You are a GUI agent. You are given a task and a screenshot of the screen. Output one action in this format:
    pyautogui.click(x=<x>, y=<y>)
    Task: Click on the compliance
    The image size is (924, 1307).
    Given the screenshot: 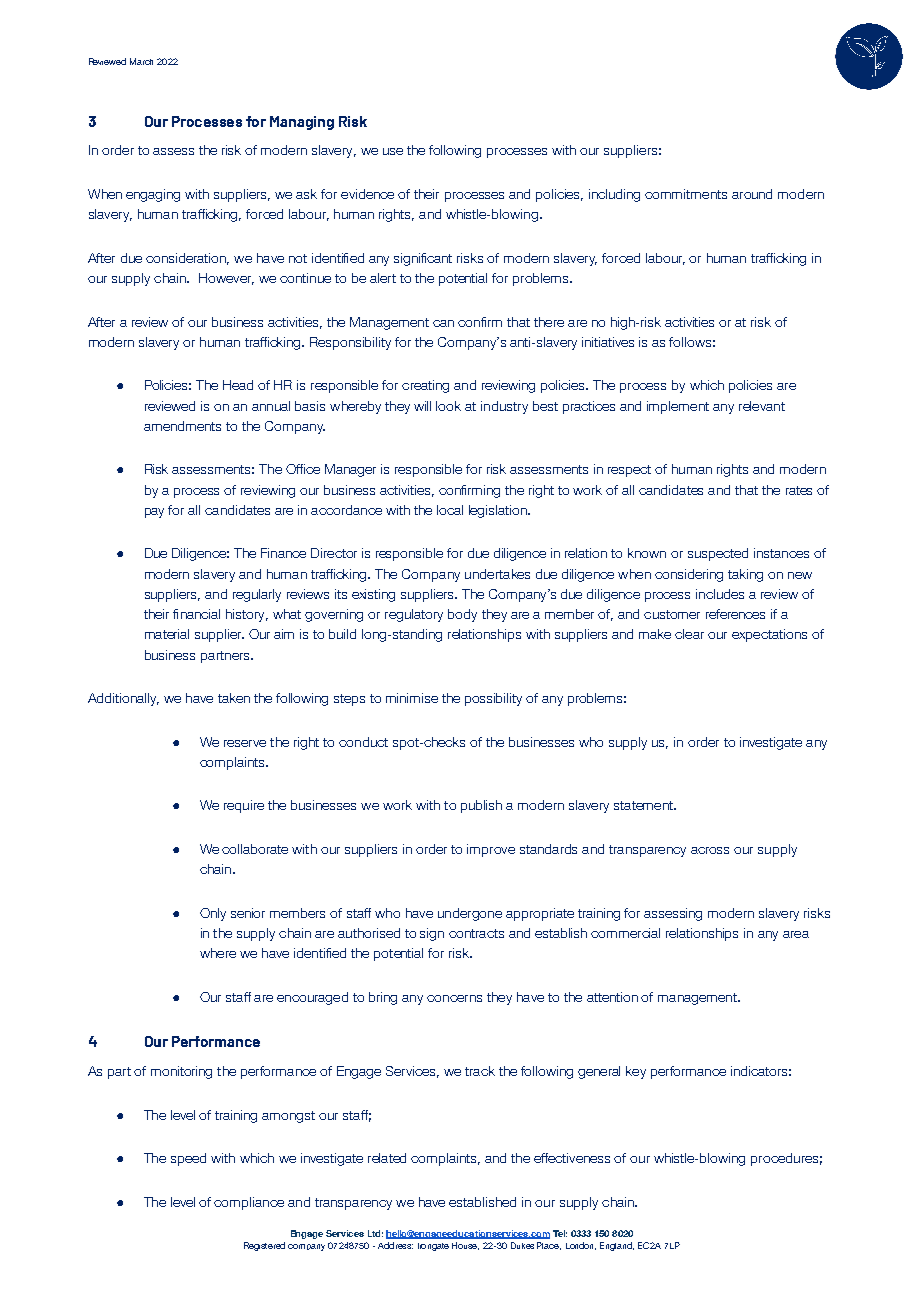 What is the action you would take?
    pyautogui.click(x=249, y=1203)
